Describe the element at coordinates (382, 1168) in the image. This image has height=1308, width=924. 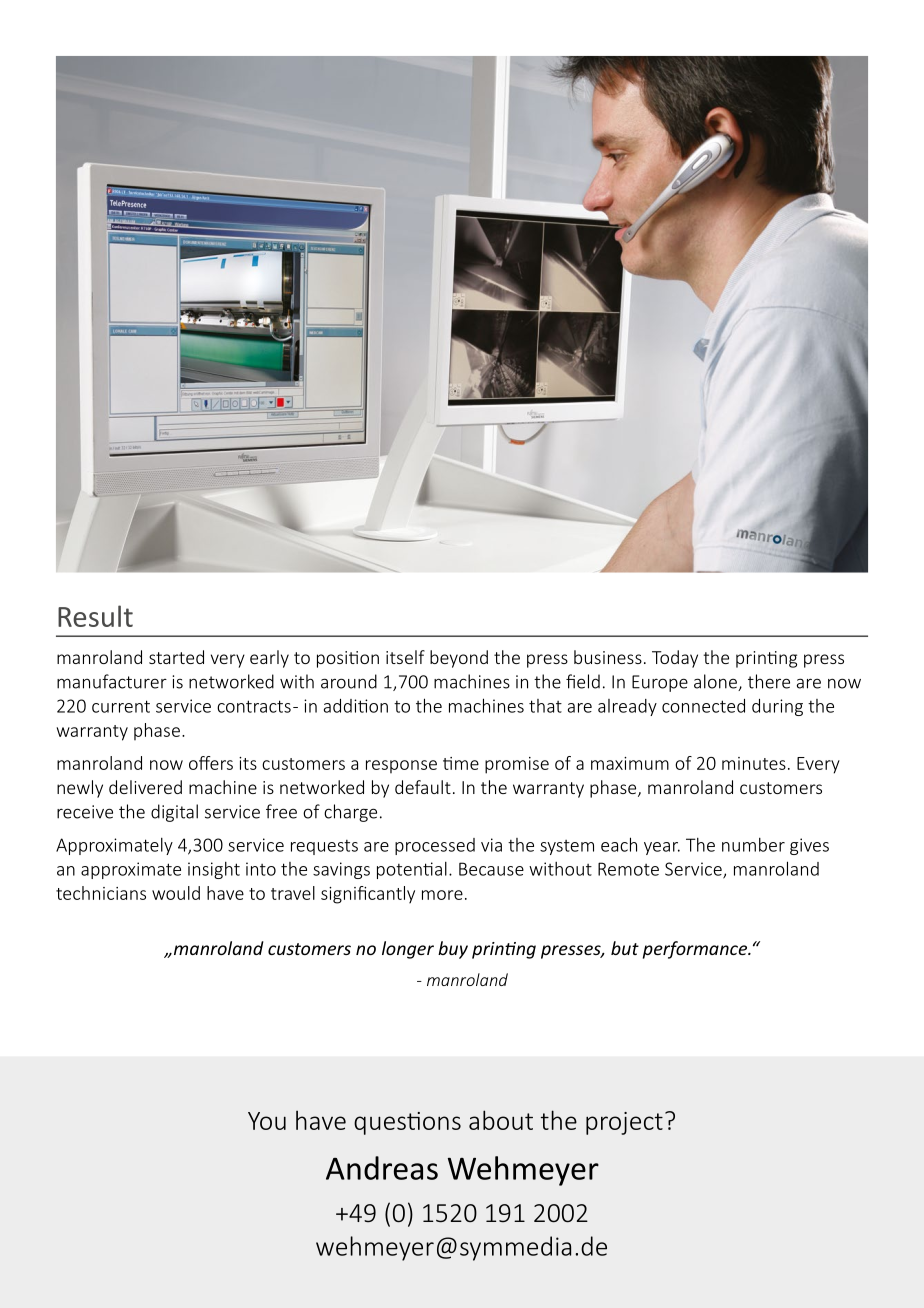
I see `Andreas` at that location.
